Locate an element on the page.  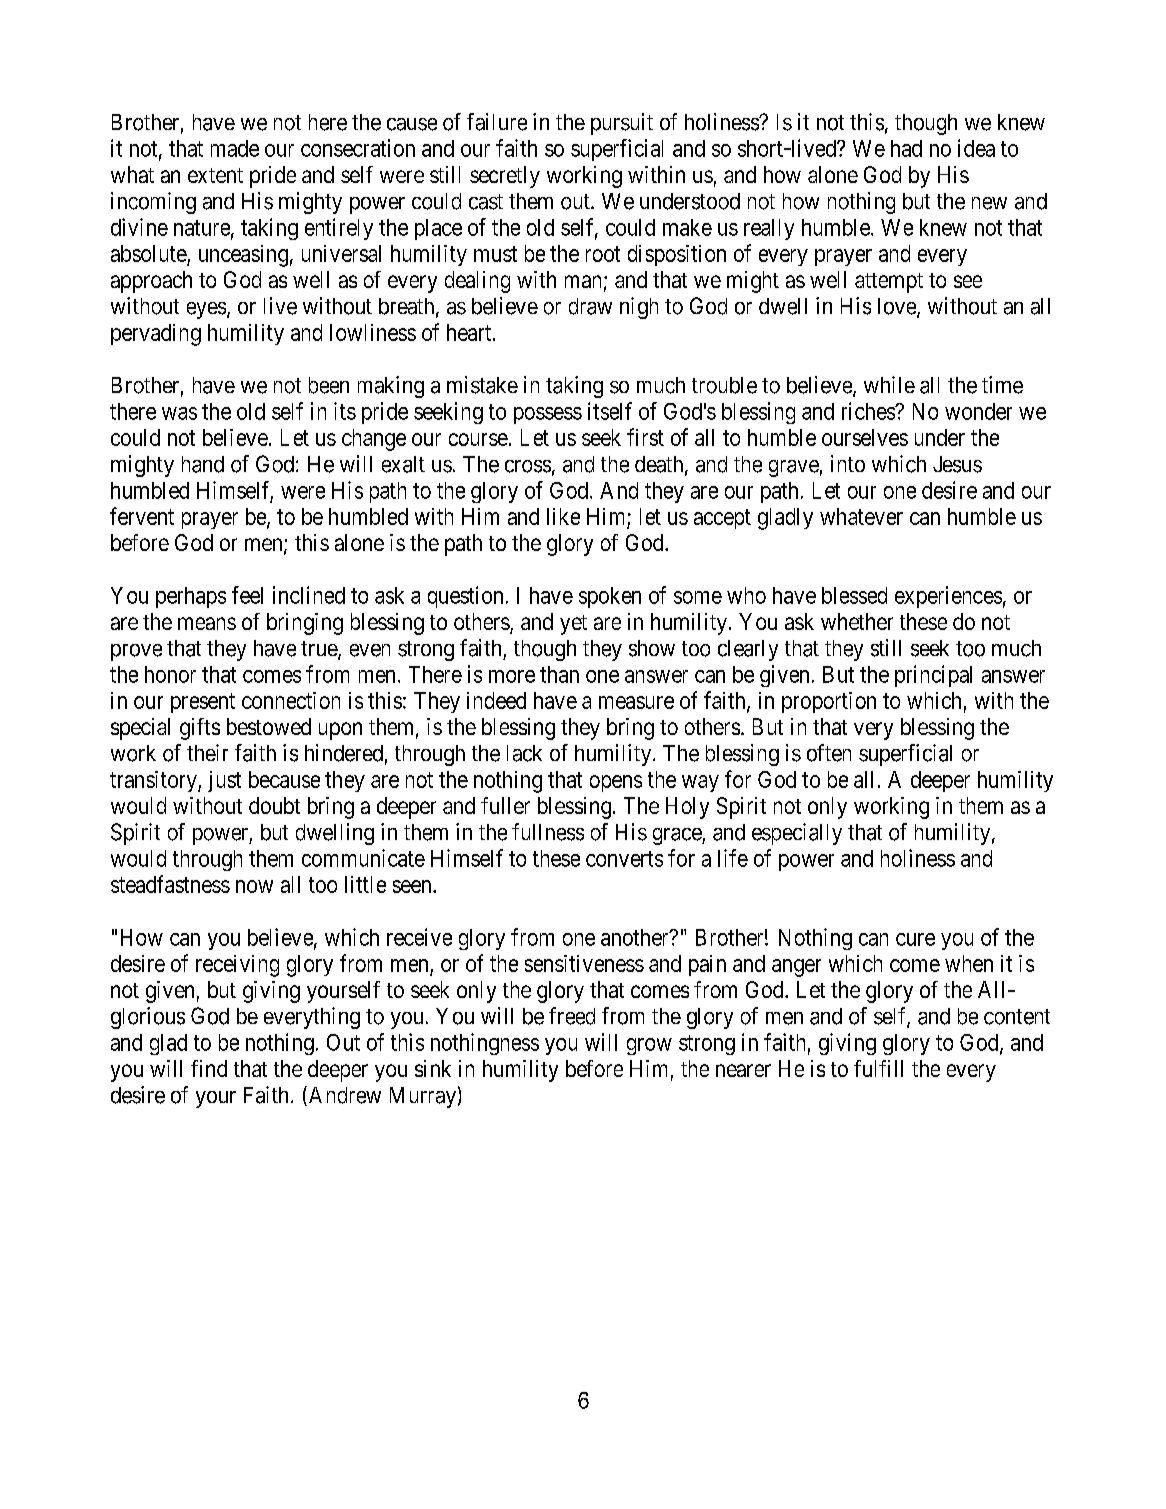
feel is located at coordinates (247, 595).
